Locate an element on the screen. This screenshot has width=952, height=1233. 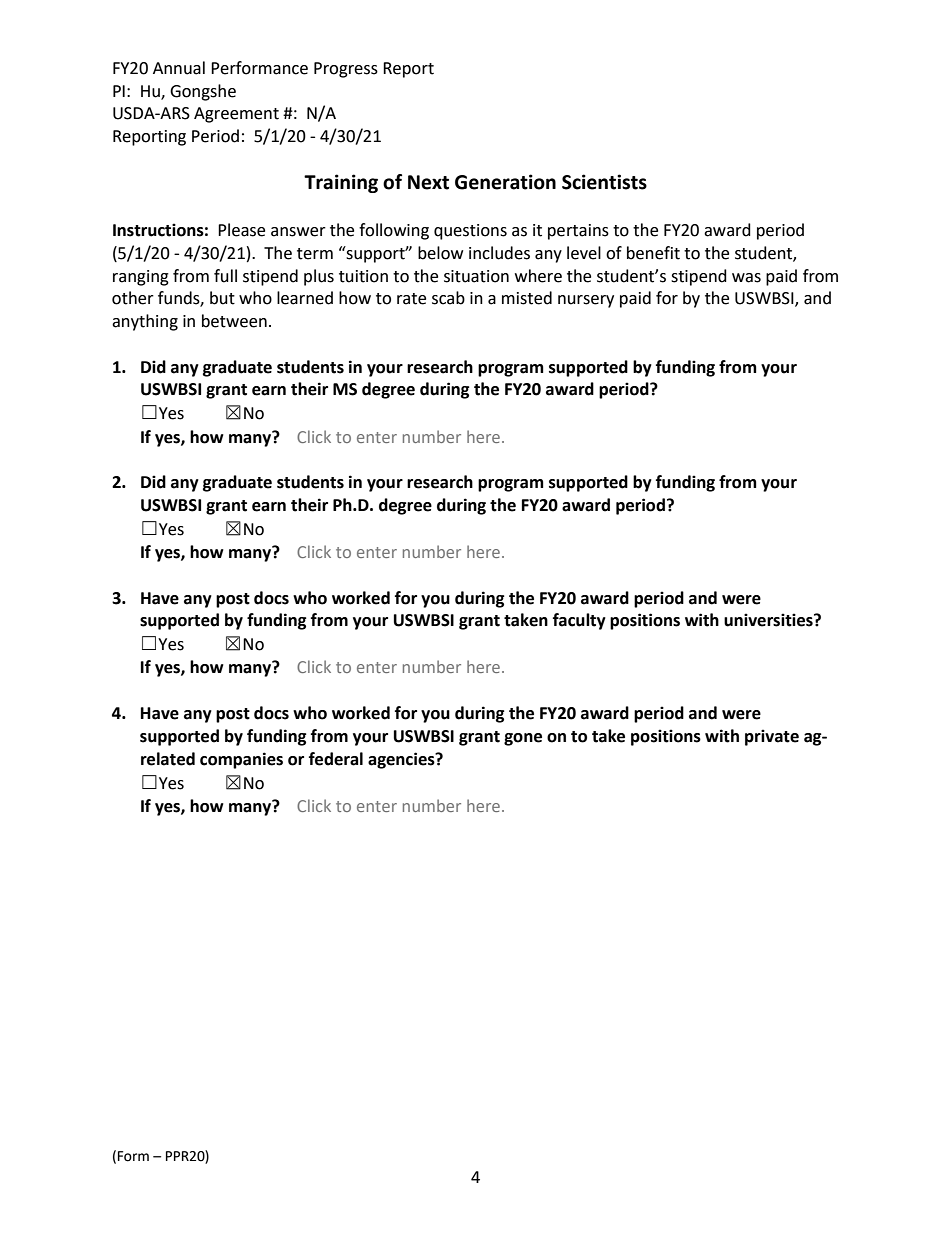
but is located at coordinates (222, 298).
